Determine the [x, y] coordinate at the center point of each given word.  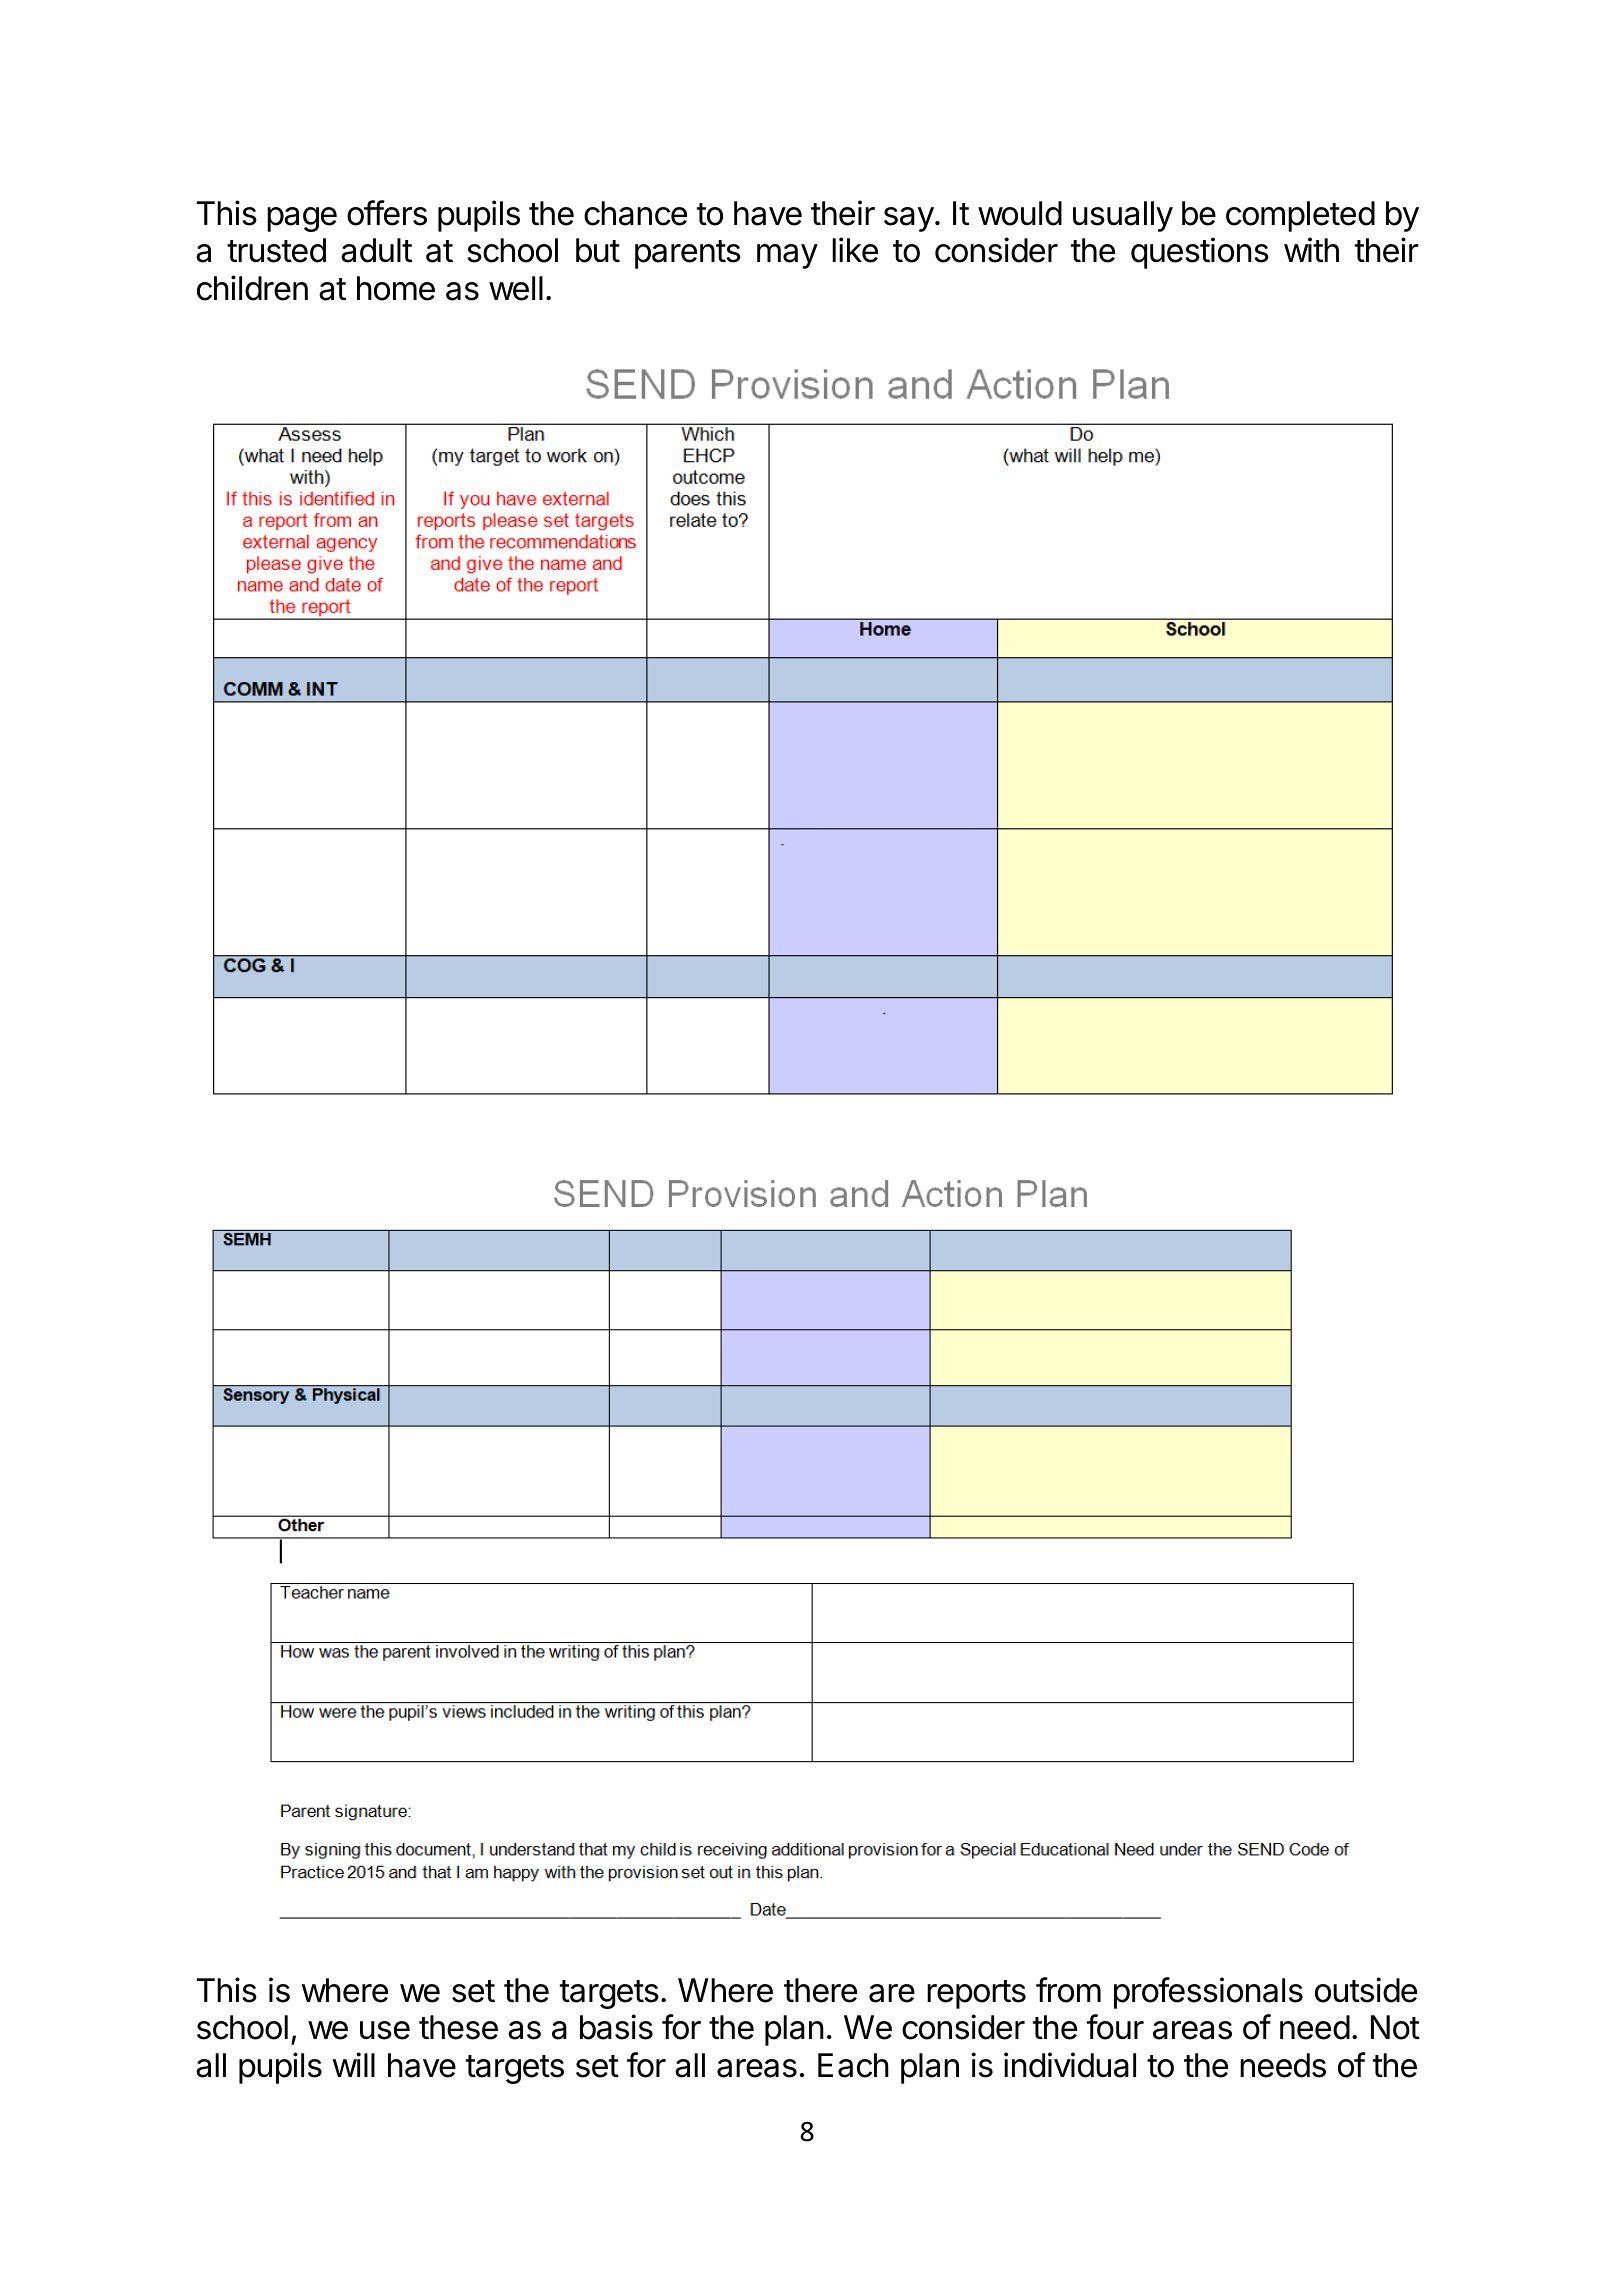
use [385, 2030]
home [396, 288]
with [1311, 249]
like [855, 250]
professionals [1208, 1993]
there [820, 1990]
